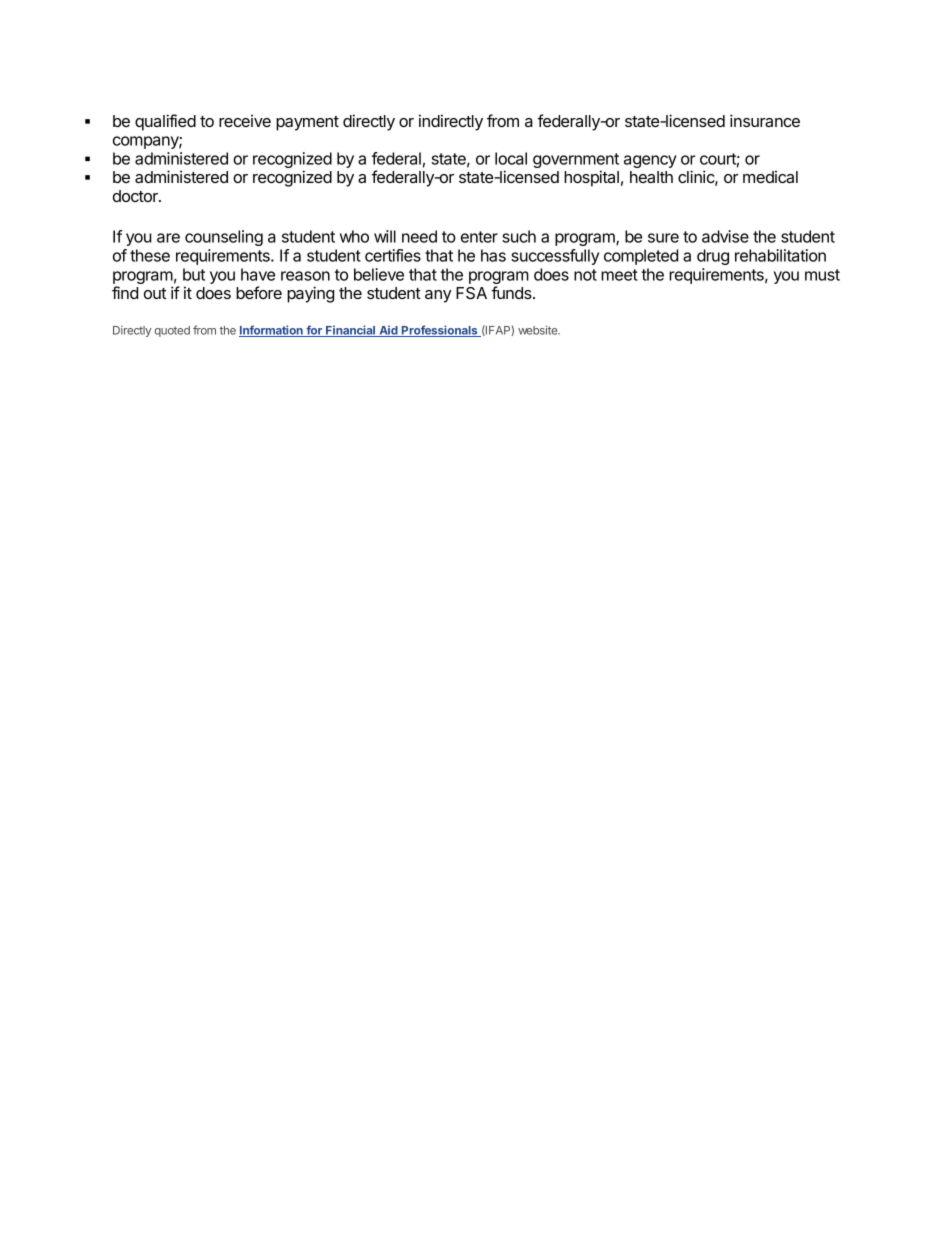 This document has height=1233, width=952. What do you see at coordinates (512, 292) in the document?
I see `funds` at bounding box center [512, 292].
